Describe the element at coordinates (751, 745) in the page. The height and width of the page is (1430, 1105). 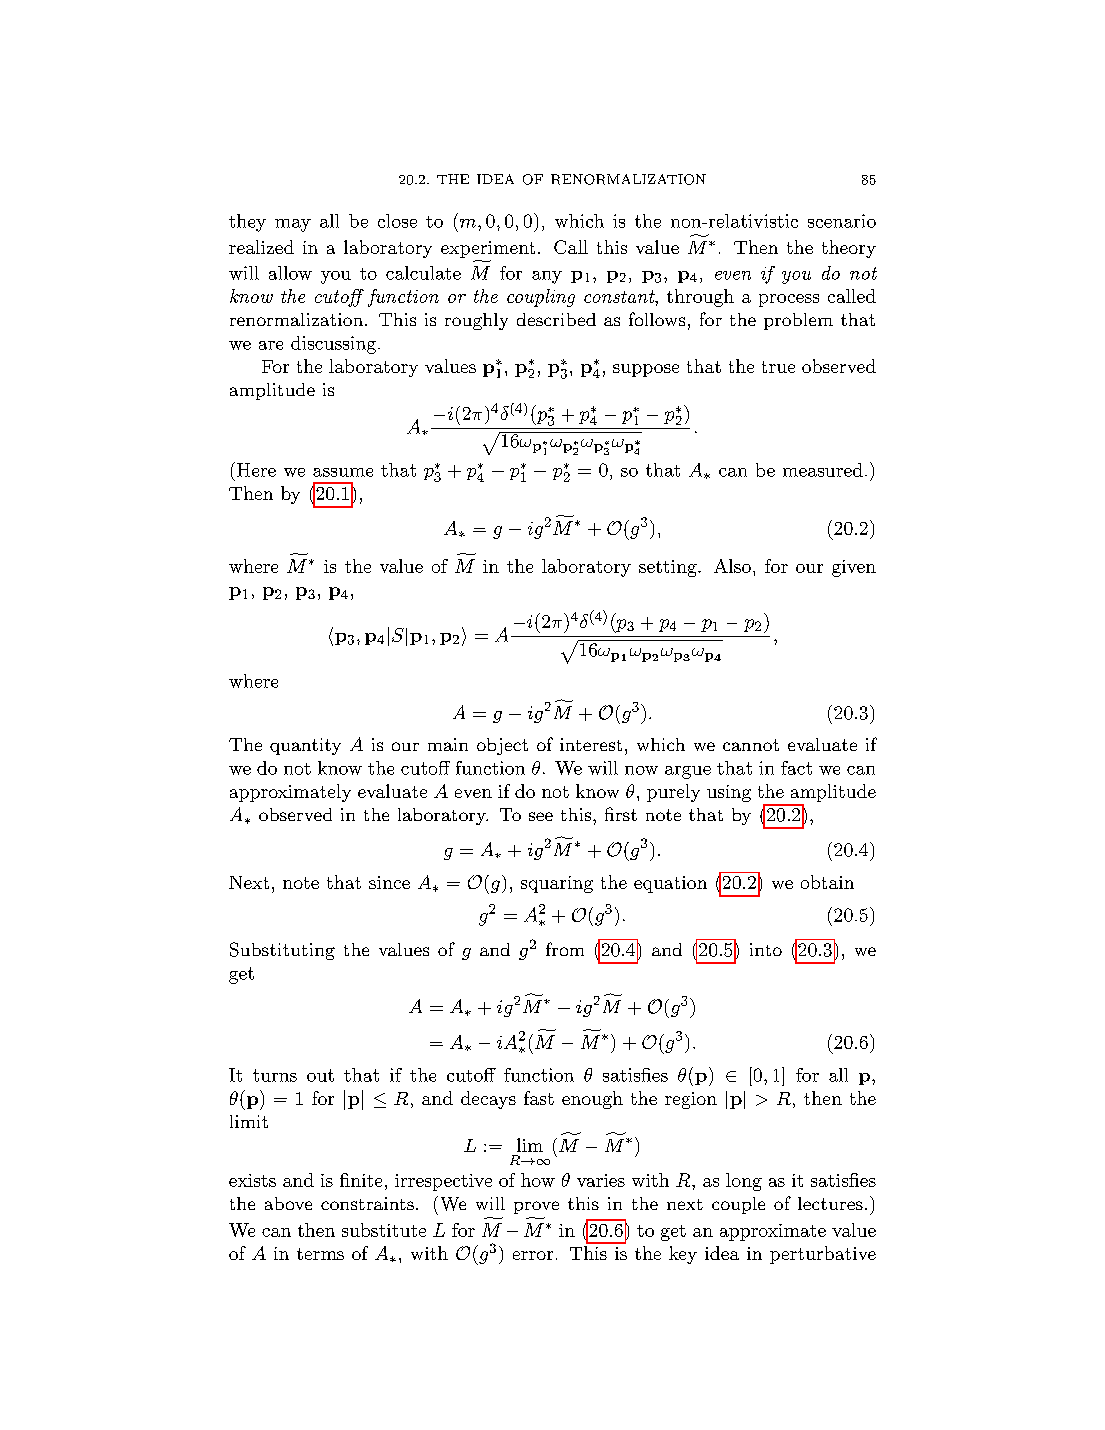
I see `cannot` at that location.
